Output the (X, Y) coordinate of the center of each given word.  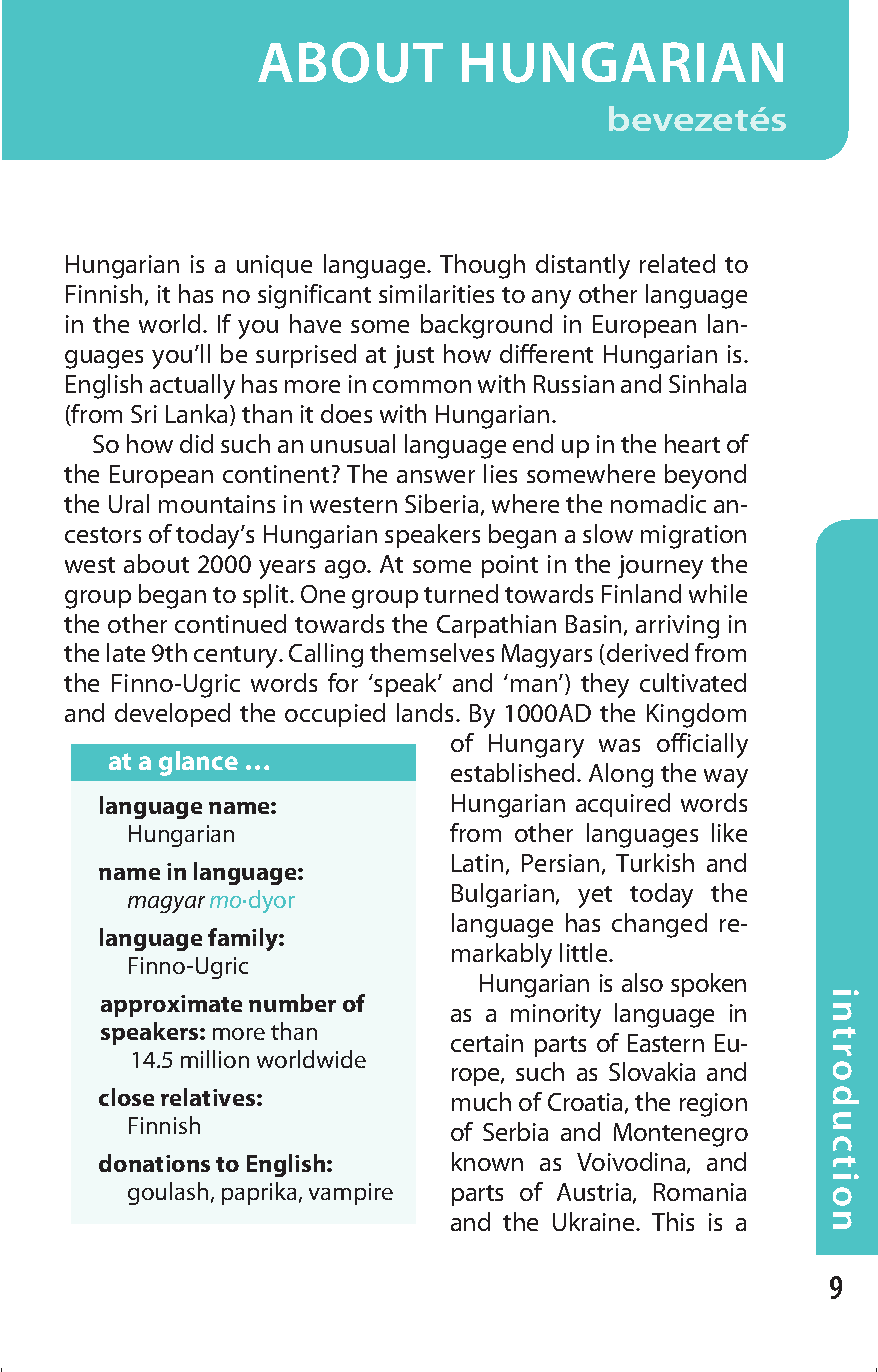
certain (487, 1043)
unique (274, 266)
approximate (171, 1006)
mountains (217, 504)
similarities (436, 293)
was (619, 745)
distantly (583, 266)
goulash (168, 1193)
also (642, 982)
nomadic (658, 503)
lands (425, 712)
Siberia (441, 503)
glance (198, 763)
